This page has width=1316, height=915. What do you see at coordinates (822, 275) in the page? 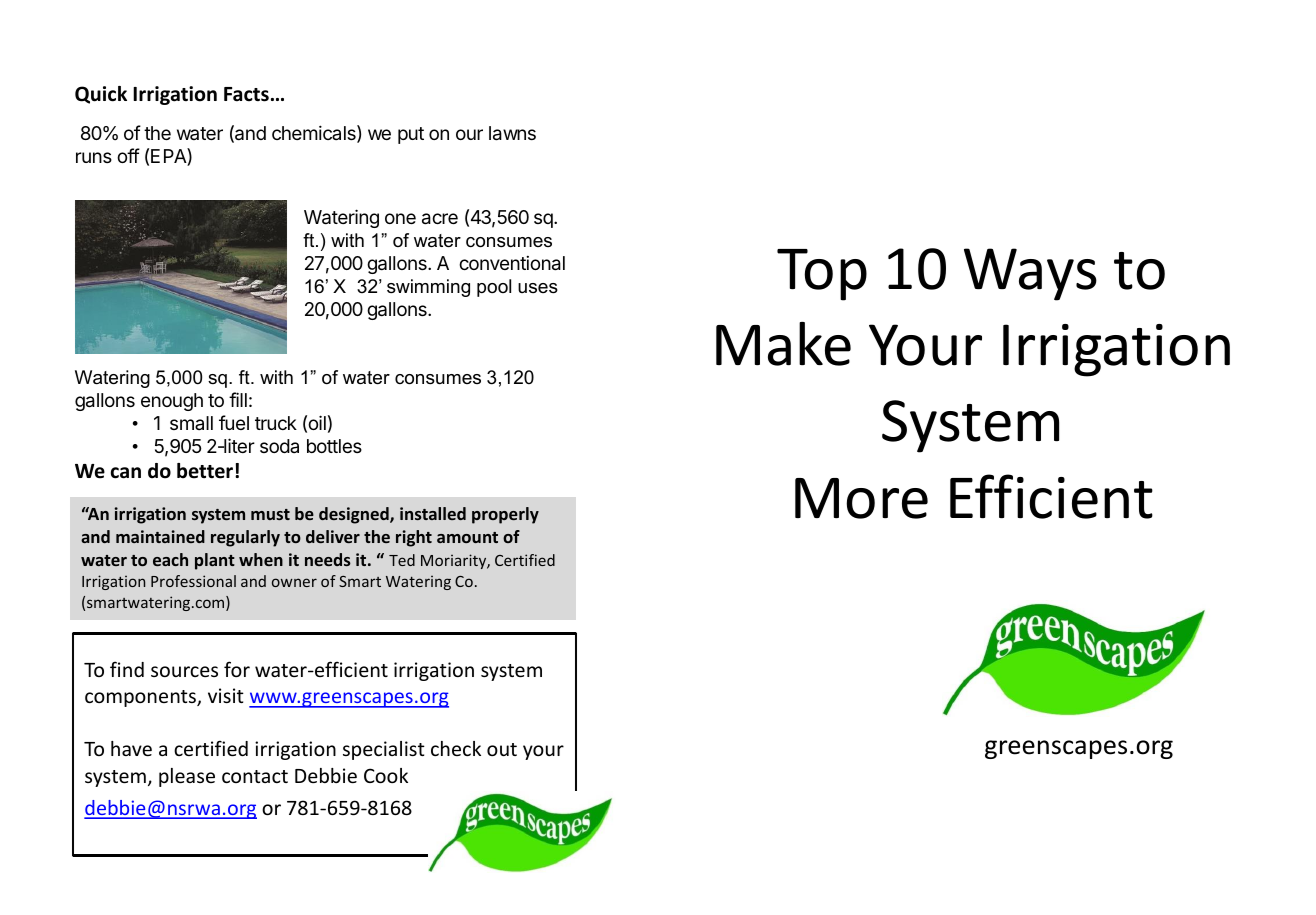
I see `Top` at bounding box center [822, 275].
